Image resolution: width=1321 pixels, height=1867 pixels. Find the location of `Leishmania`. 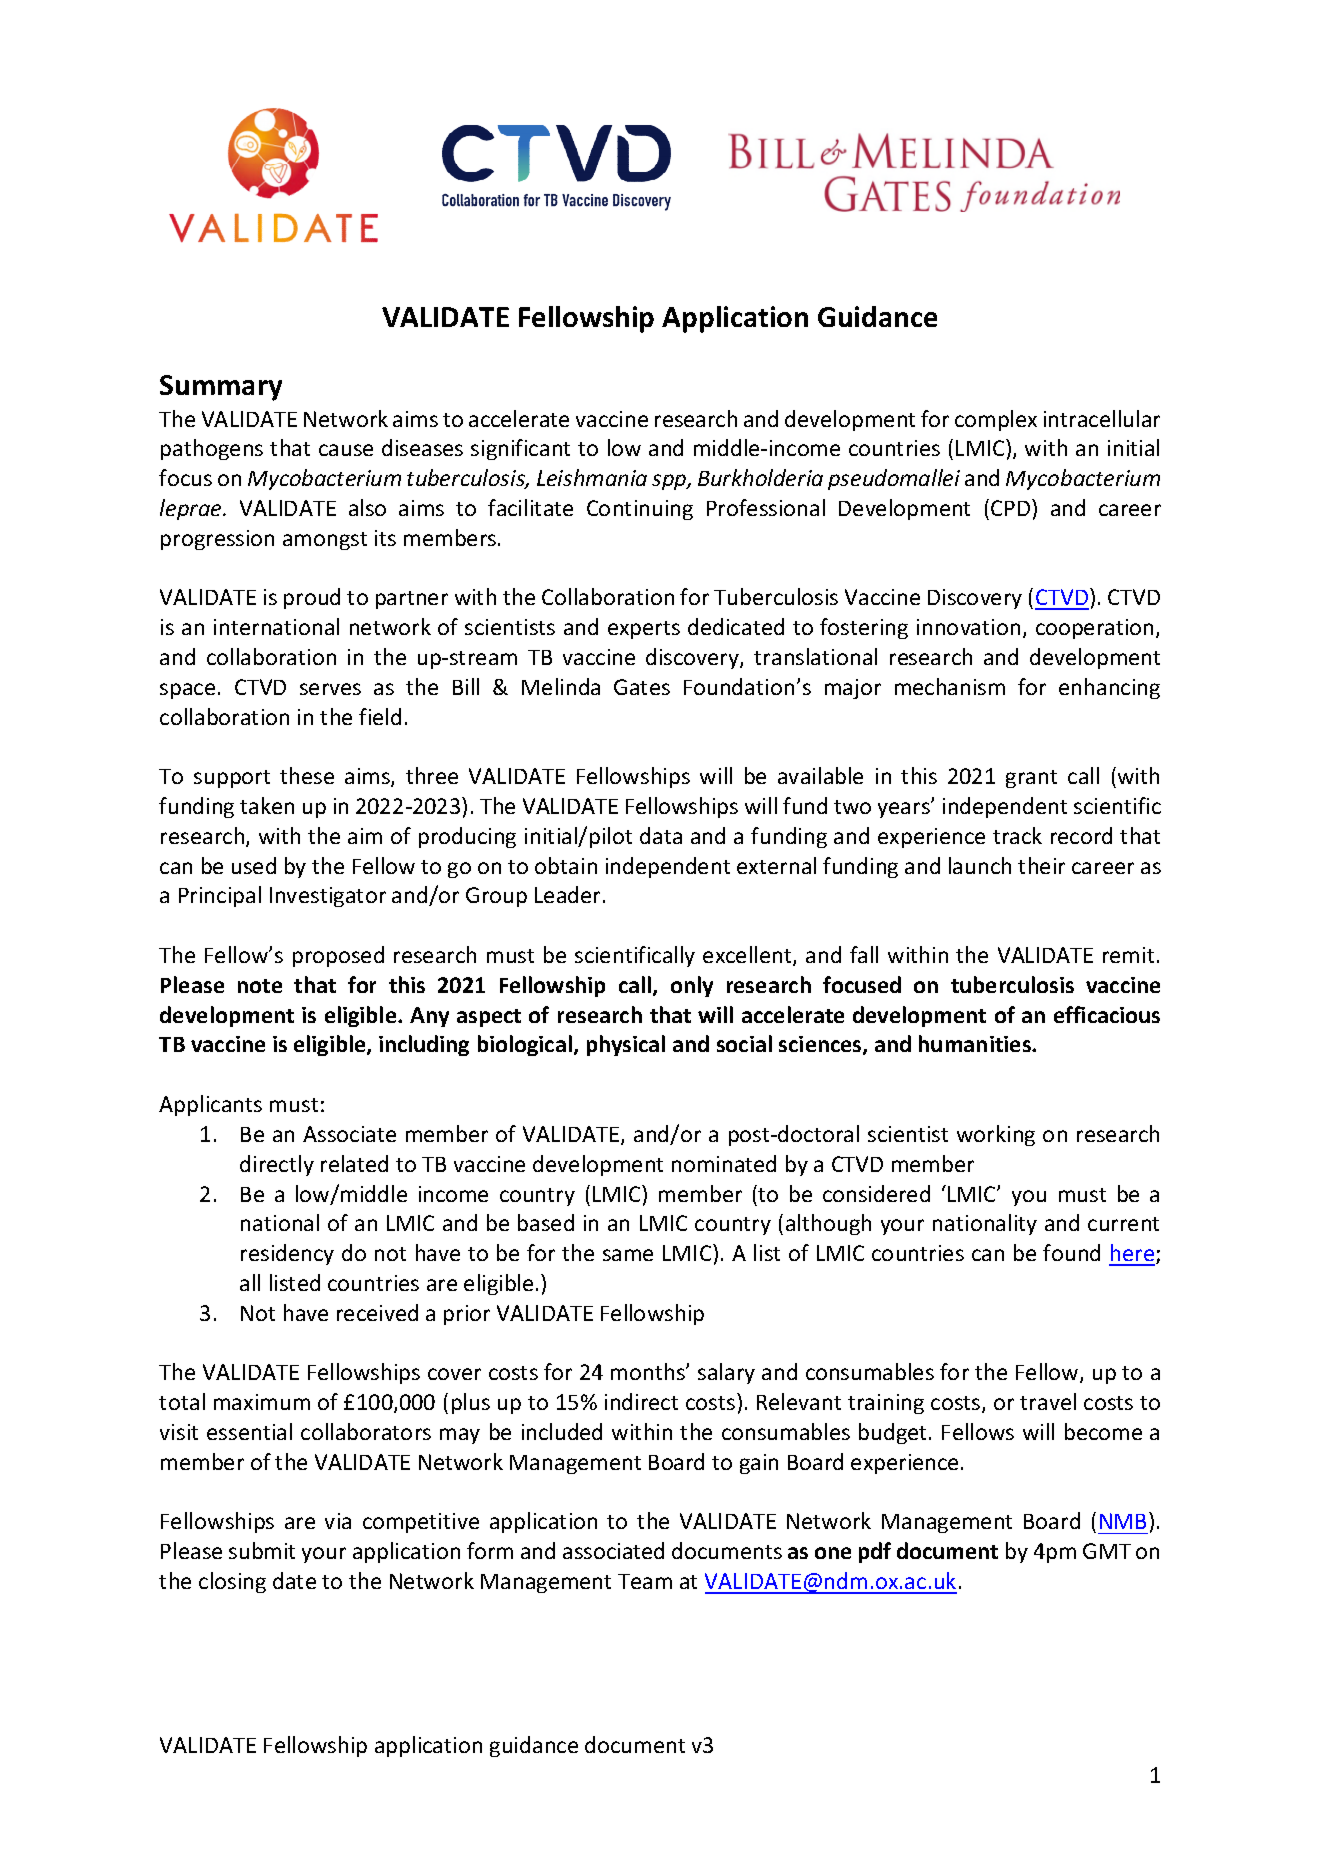

Leishmania is located at coordinates (592, 477).
